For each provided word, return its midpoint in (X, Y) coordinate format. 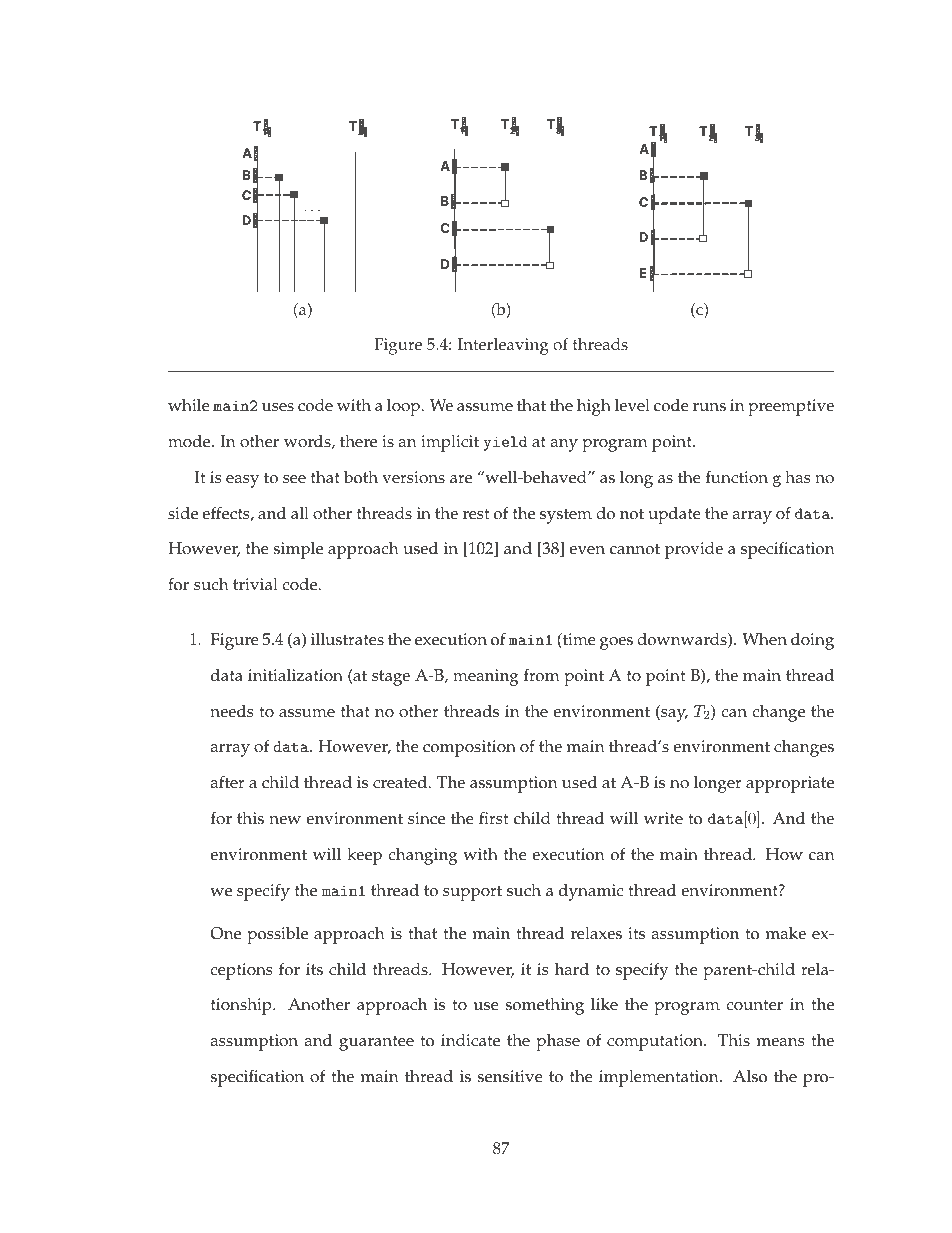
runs (709, 407)
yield (505, 443)
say (673, 715)
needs (232, 711)
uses (278, 407)
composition (469, 748)
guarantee (376, 1043)
